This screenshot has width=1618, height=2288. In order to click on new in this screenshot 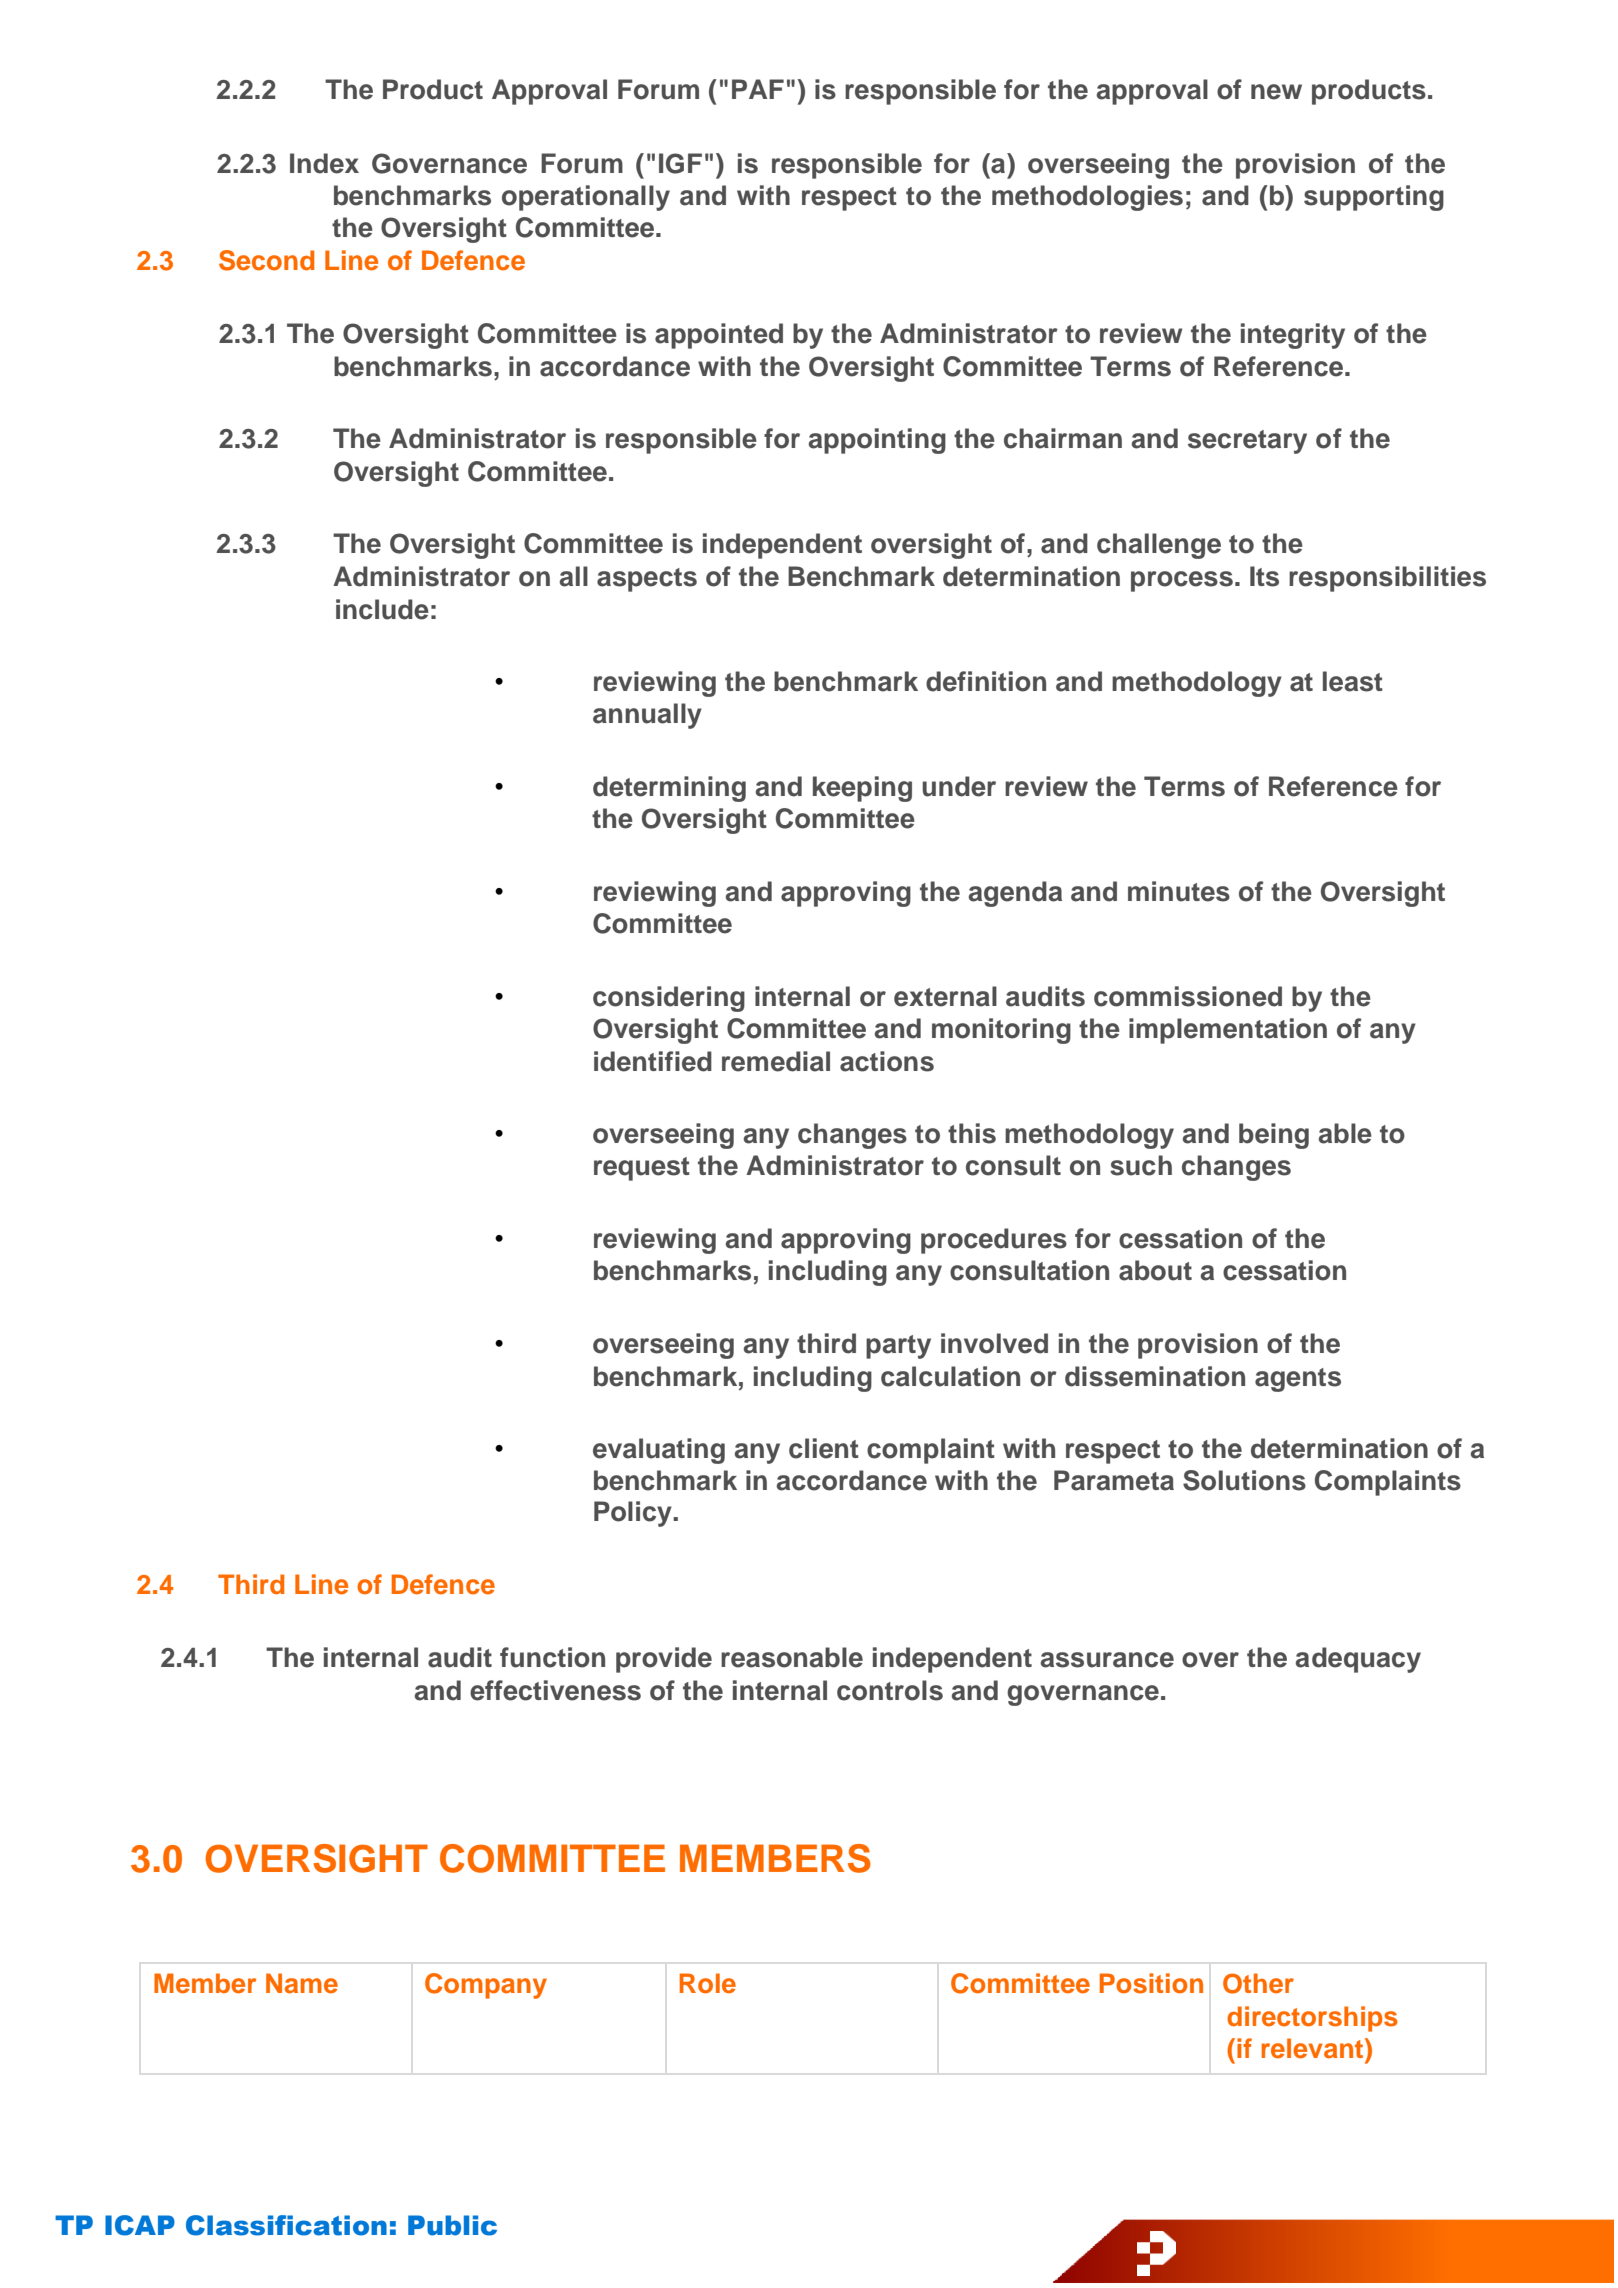, I will do `click(1276, 92)`.
